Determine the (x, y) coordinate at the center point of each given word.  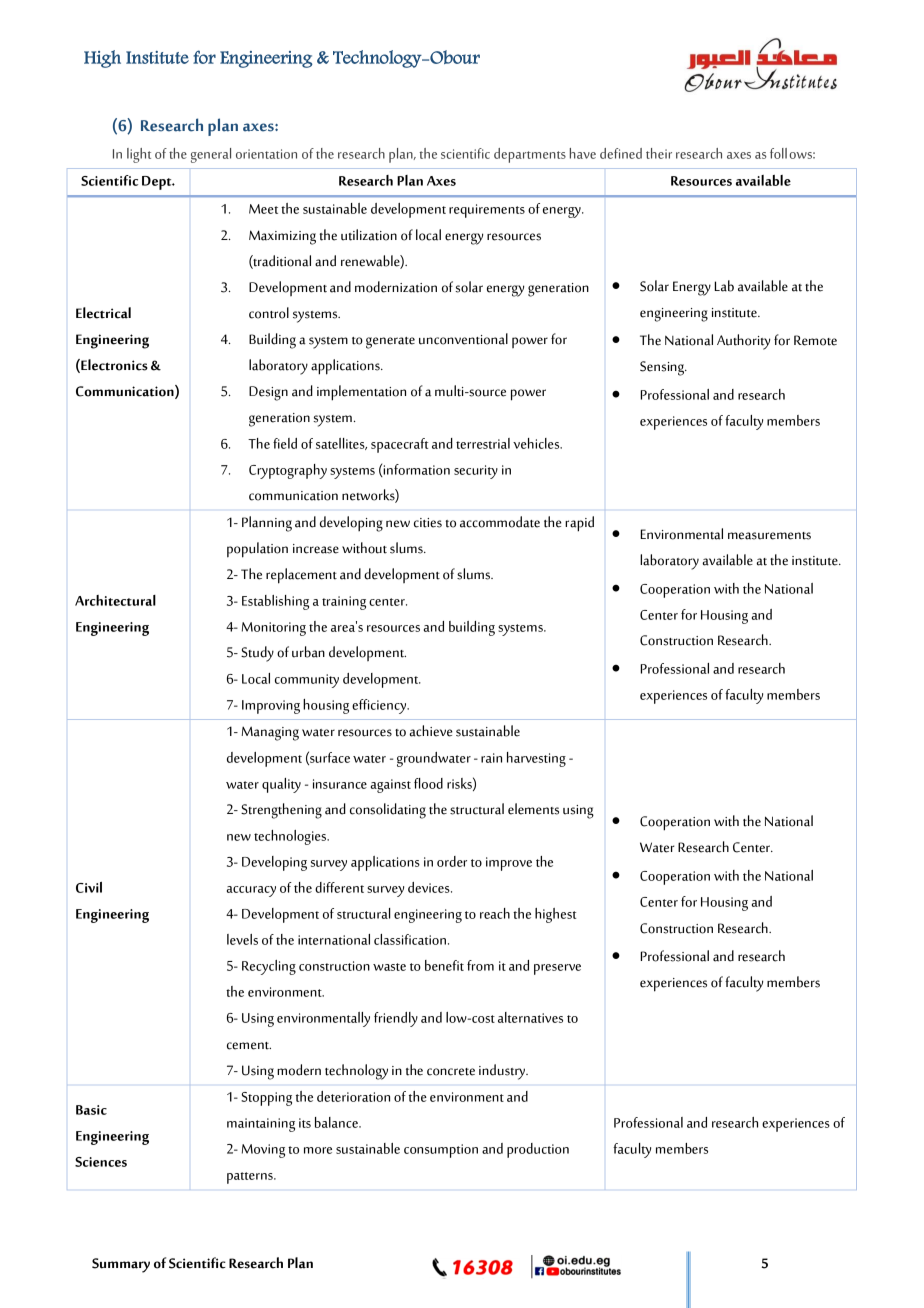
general (211, 155)
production (538, 1150)
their (659, 153)
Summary (121, 1265)
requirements (487, 211)
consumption (441, 1151)
